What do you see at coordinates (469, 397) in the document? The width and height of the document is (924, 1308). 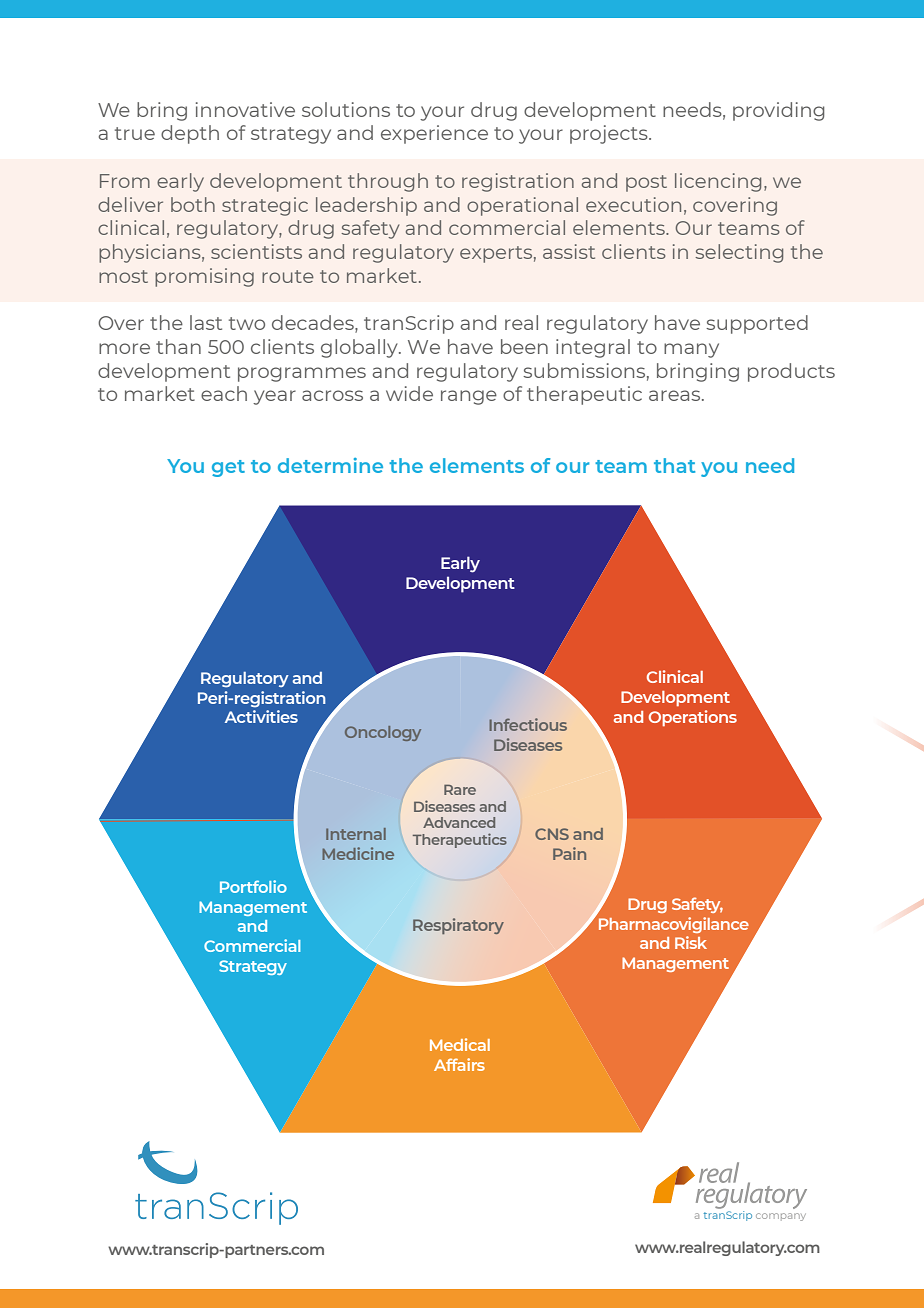 I see `range` at bounding box center [469, 397].
